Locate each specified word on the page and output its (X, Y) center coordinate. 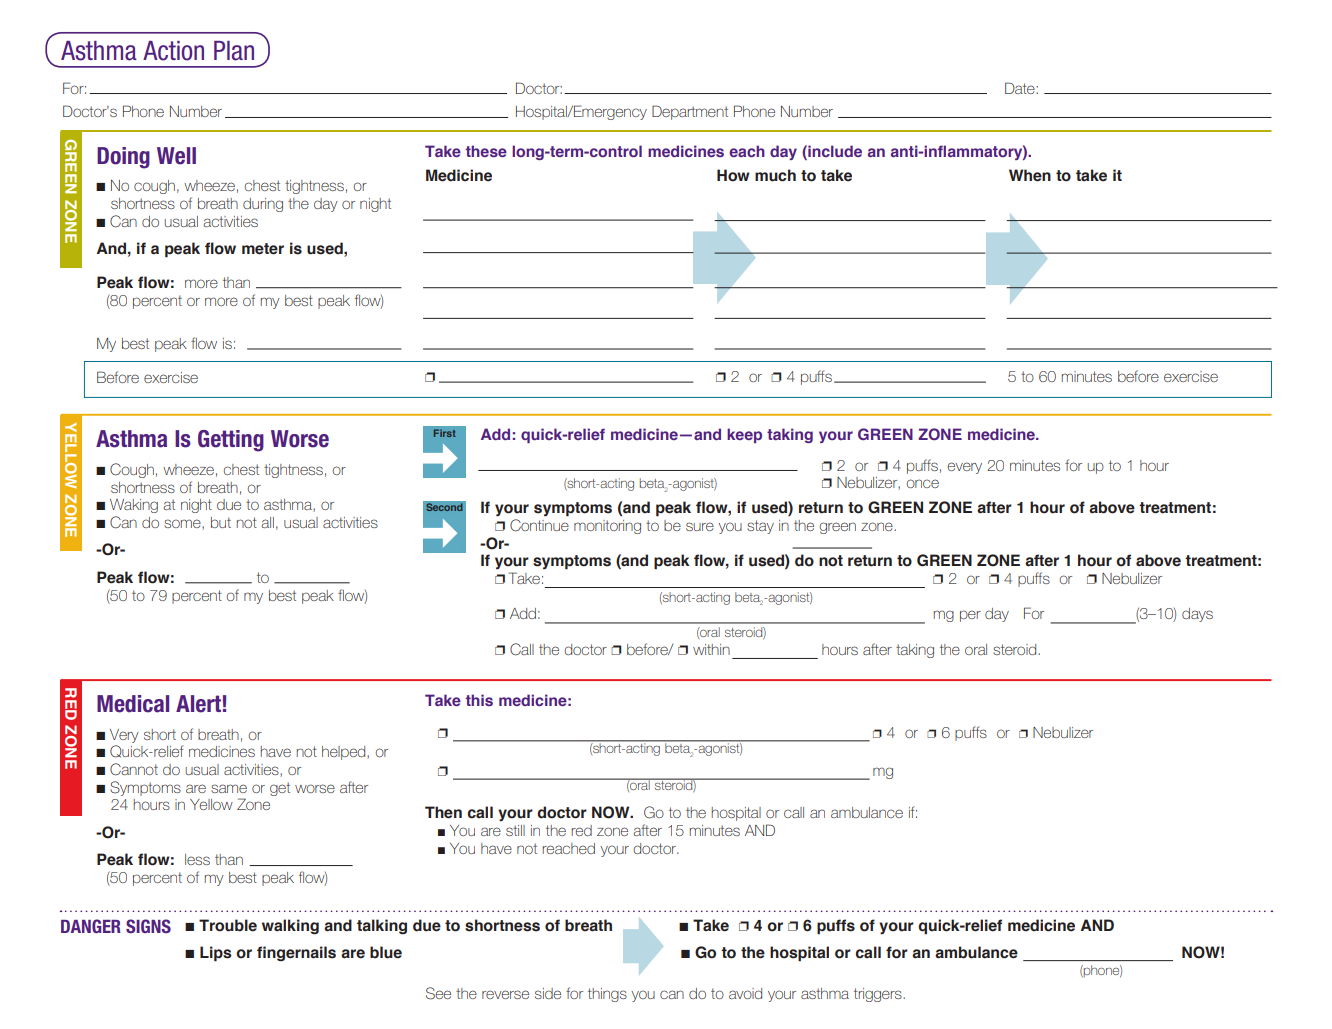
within (711, 649)
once (922, 483)
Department (690, 112)
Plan (234, 51)
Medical (133, 704)
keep (744, 435)
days (1197, 615)
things (607, 995)
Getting (231, 441)
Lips (216, 954)
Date (1021, 88)
